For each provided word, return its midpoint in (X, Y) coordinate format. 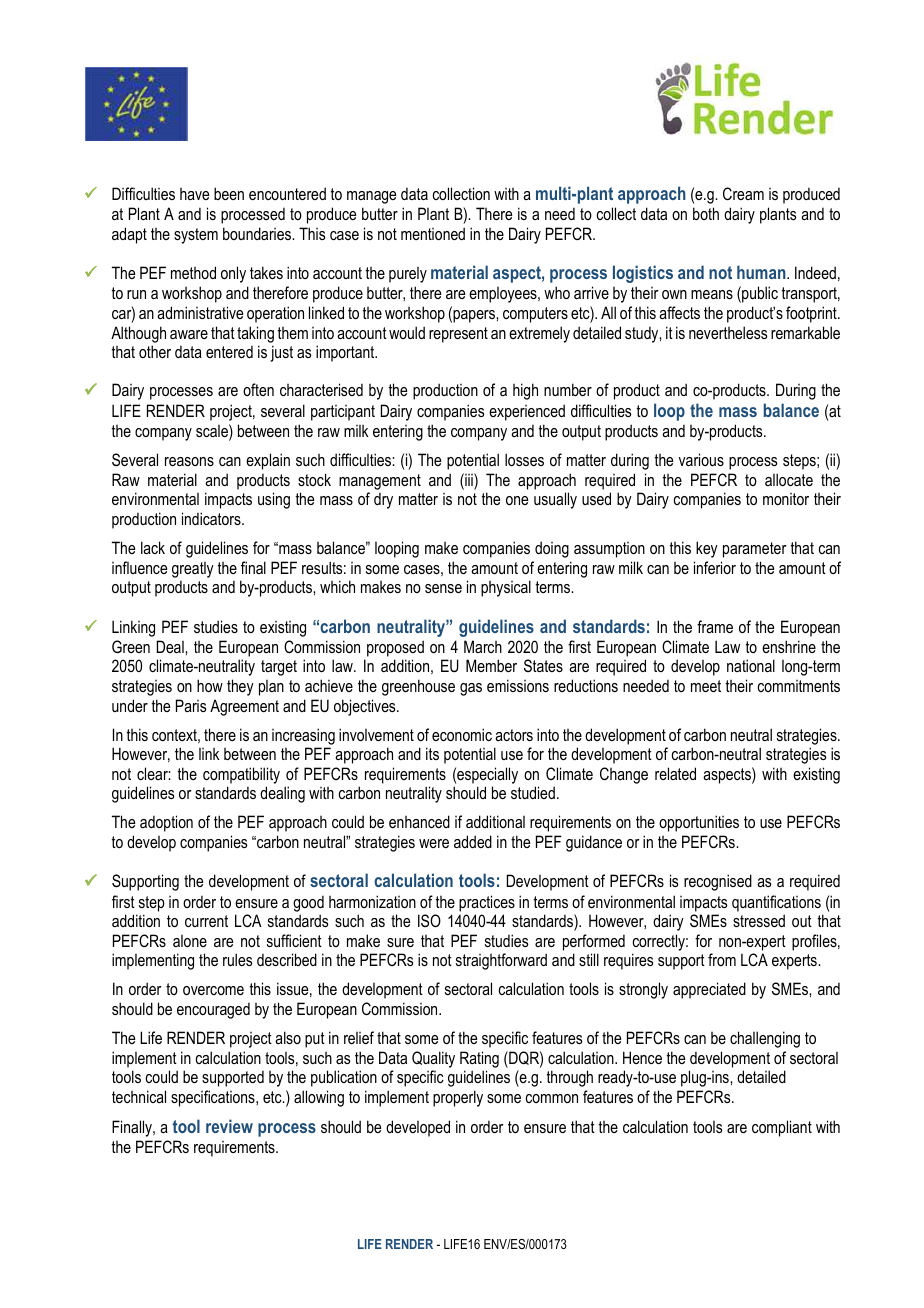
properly (458, 1098)
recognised (718, 882)
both (706, 213)
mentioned (433, 233)
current (206, 921)
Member (491, 665)
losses (524, 459)
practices (487, 903)
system (196, 236)
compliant (782, 1128)
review (229, 1126)
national (751, 665)
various (701, 459)
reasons (189, 461)
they (240, 687)
